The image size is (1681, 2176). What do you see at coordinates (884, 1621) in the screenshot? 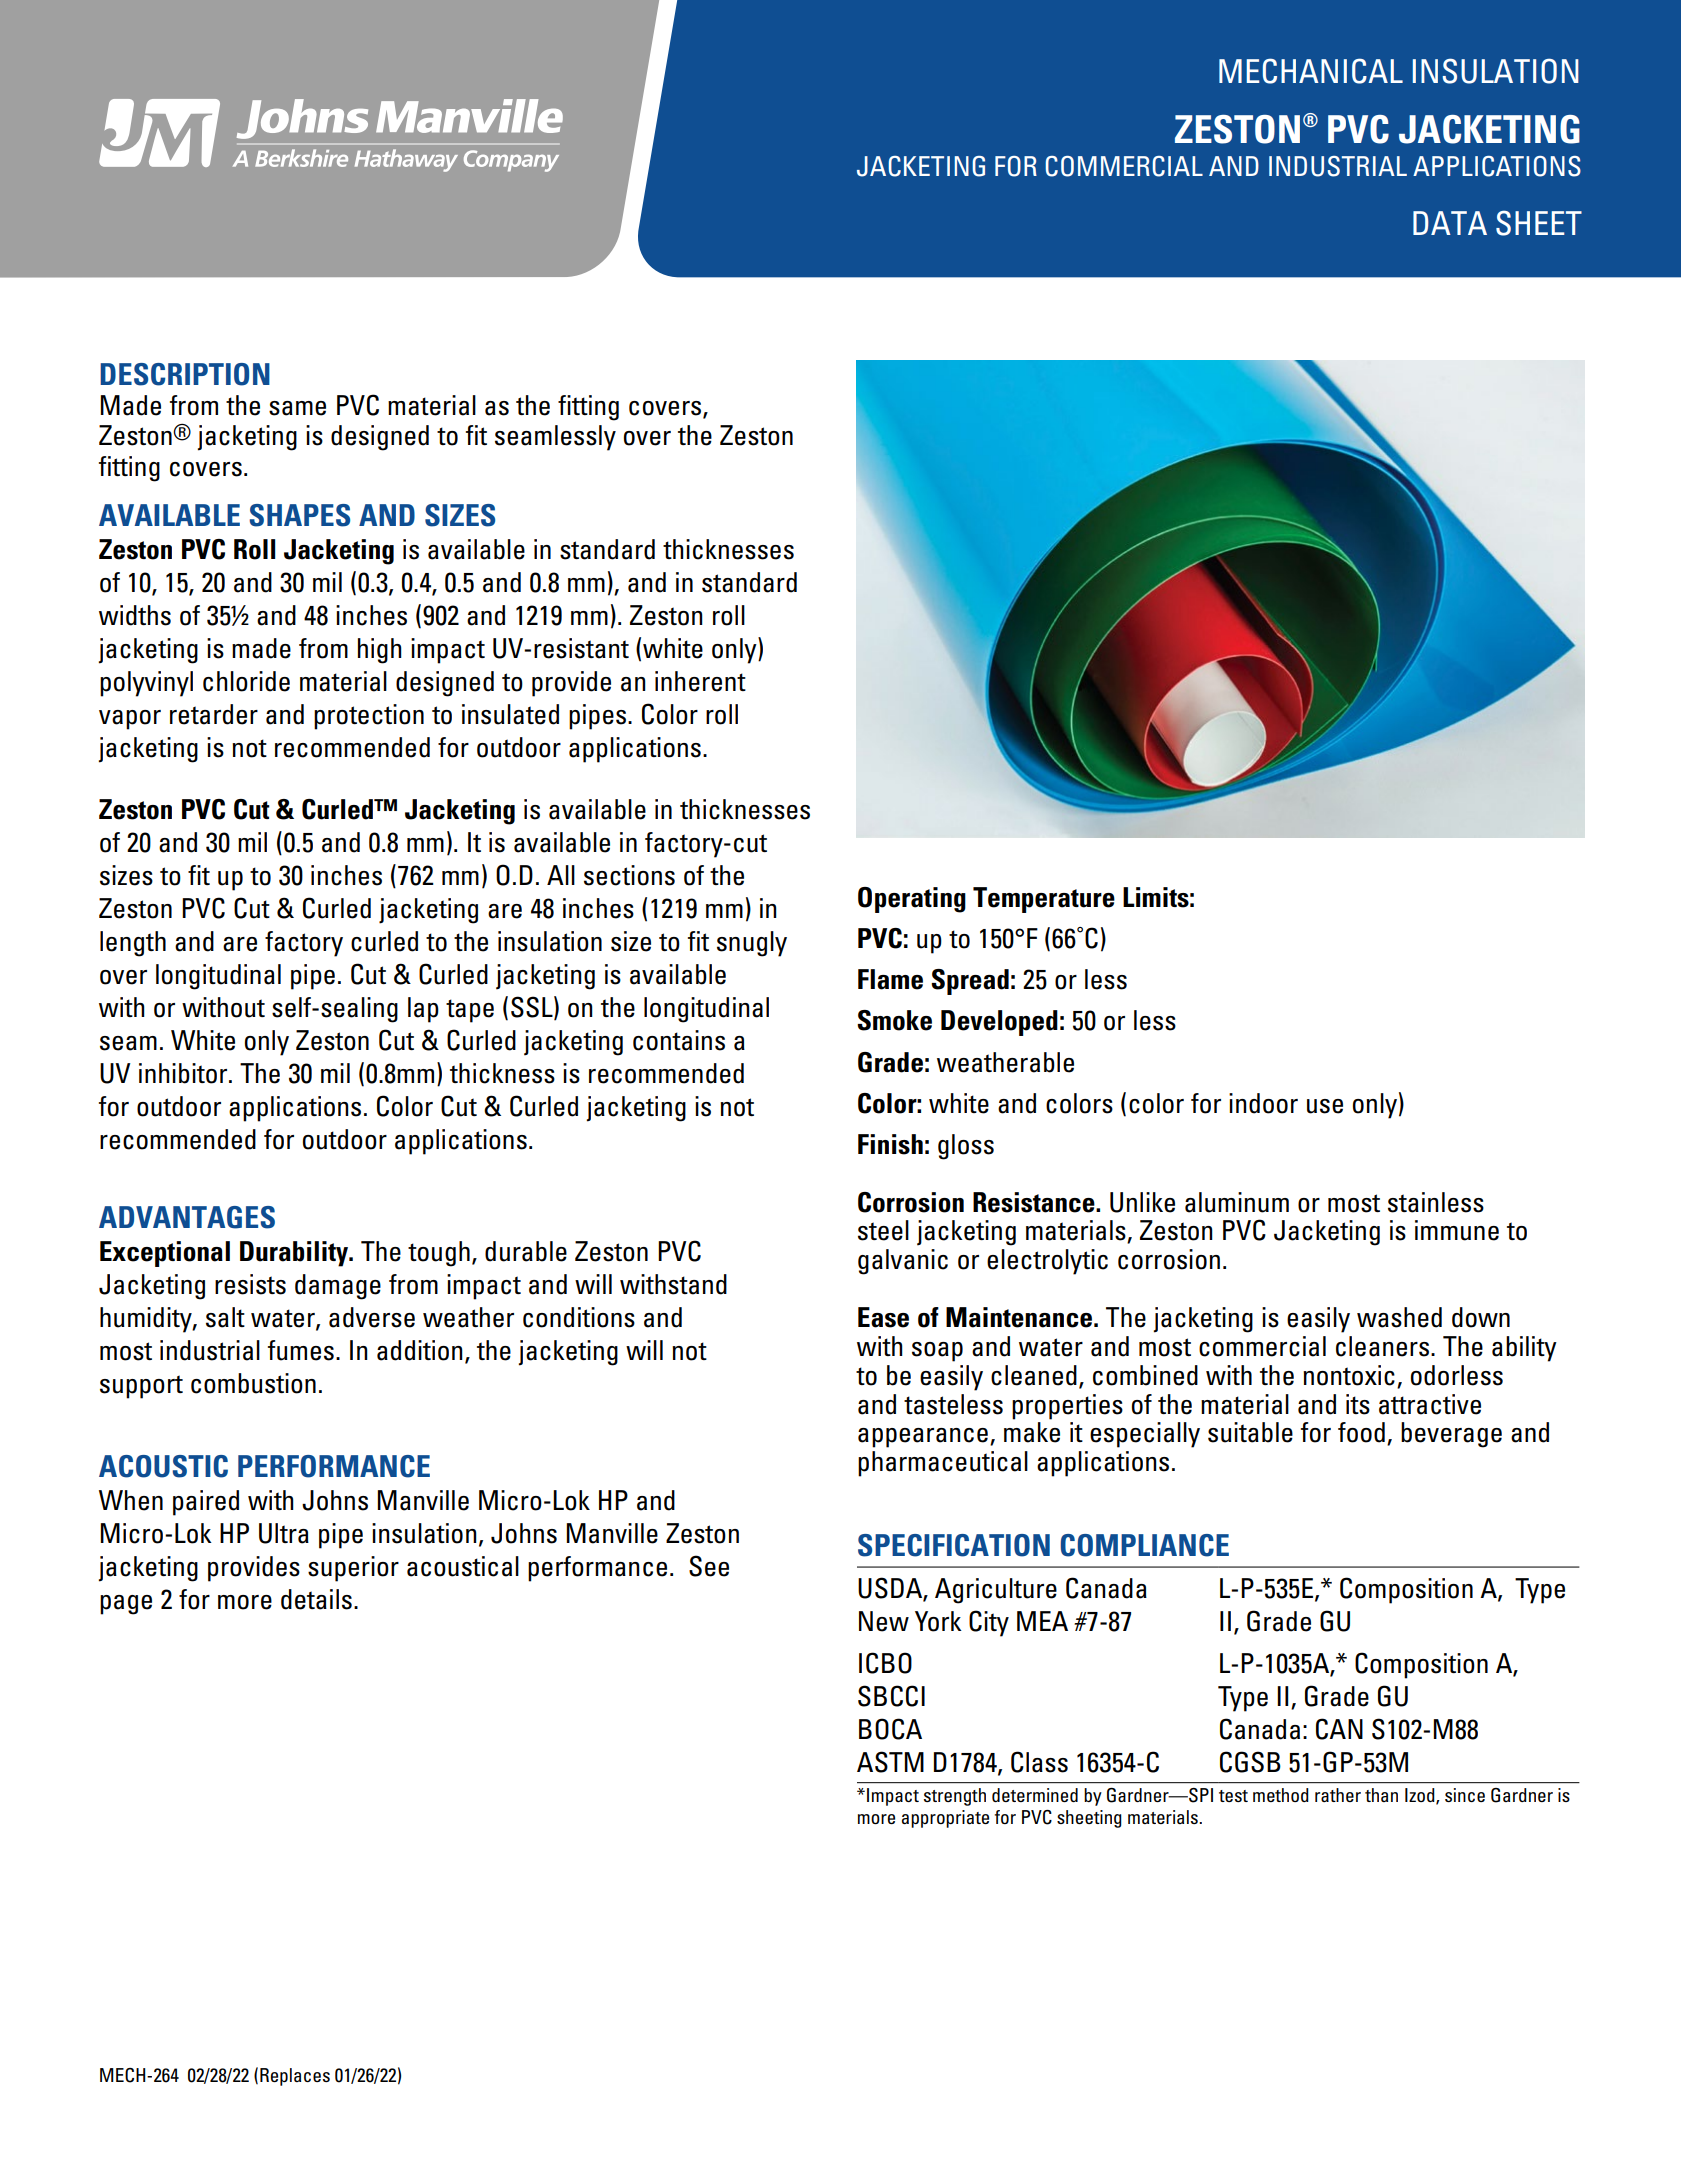
I see `New` at bounding box center [884, 1621].
